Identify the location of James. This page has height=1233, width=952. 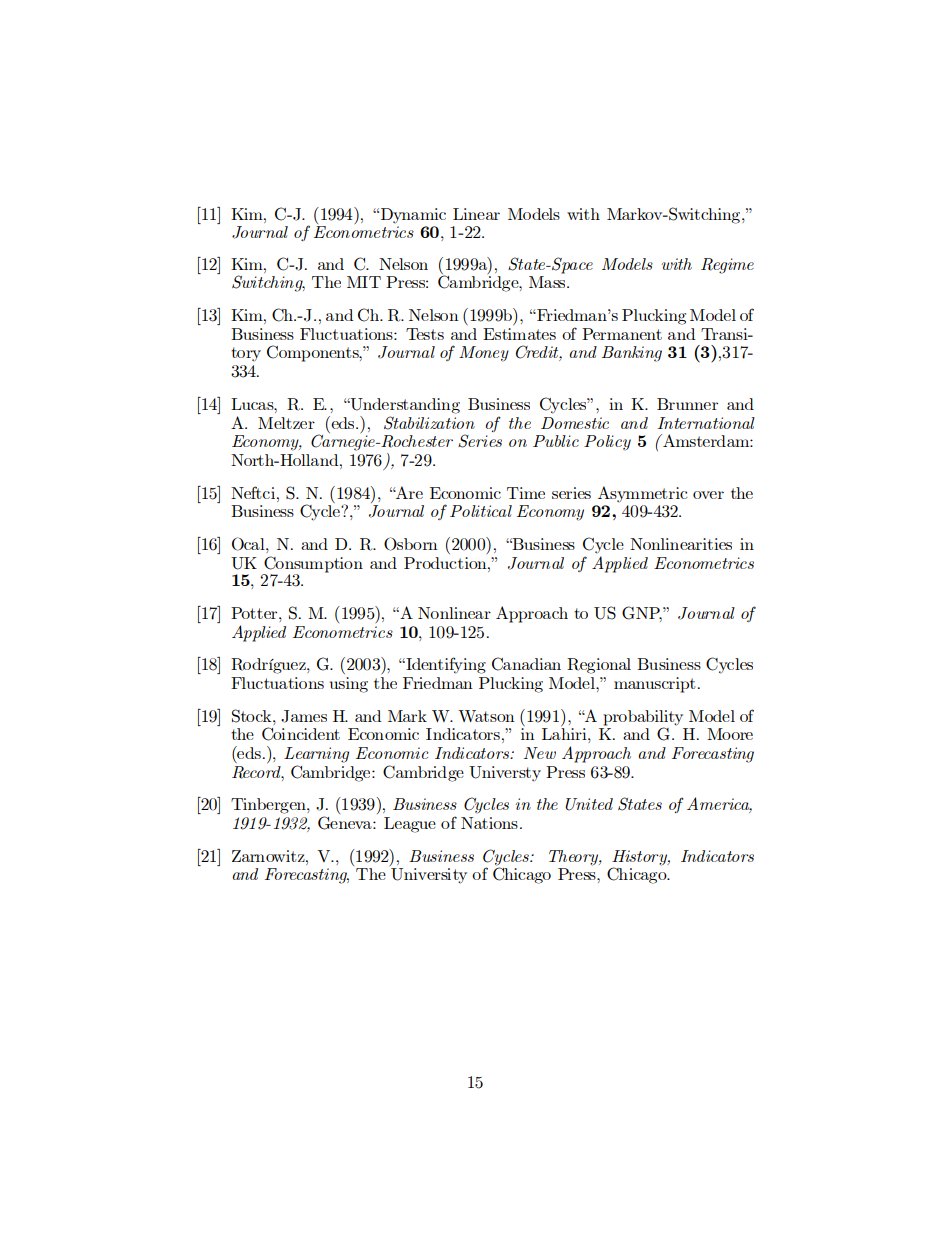
(304, 716).
